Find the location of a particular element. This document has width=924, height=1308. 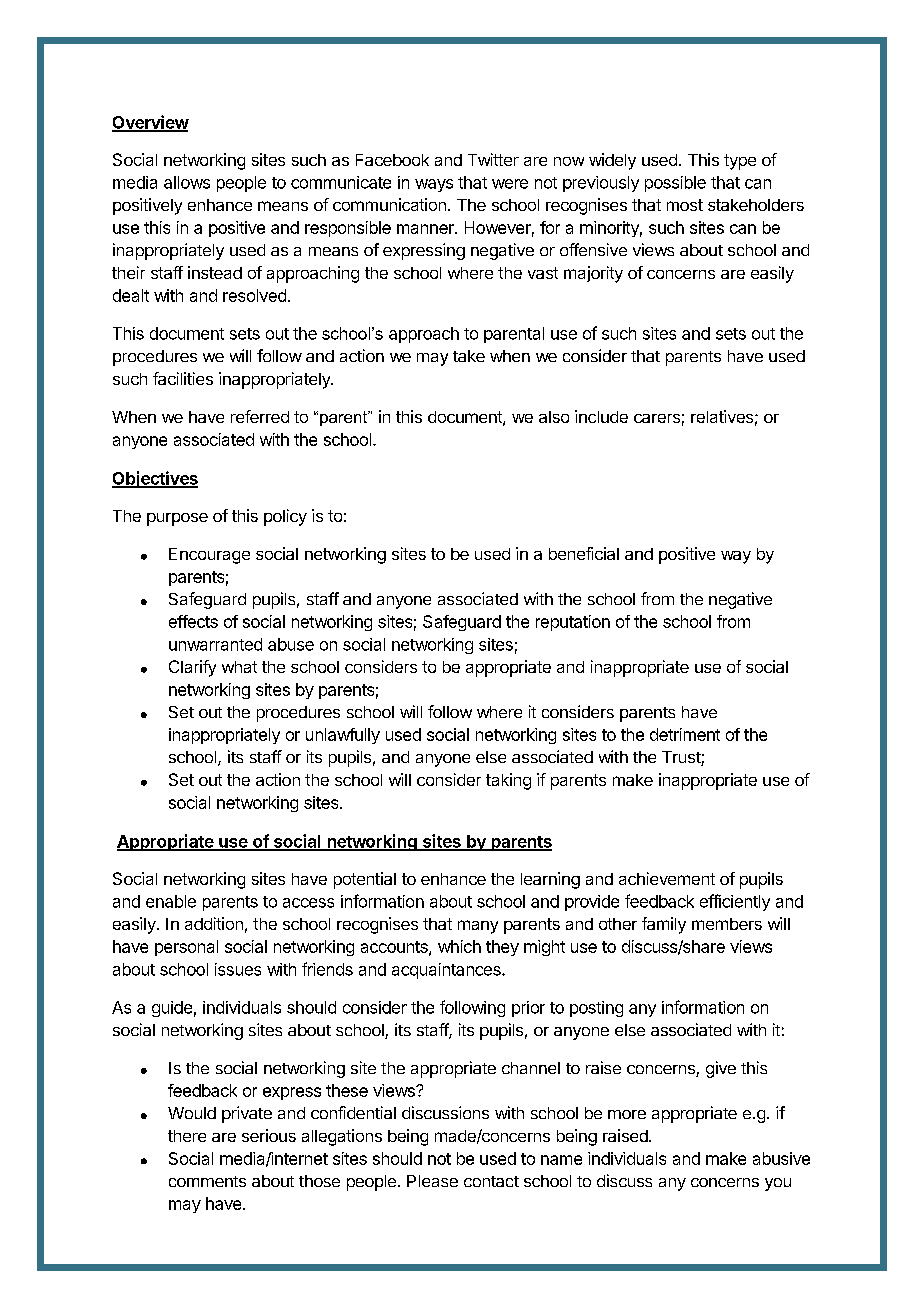

reputation is located at coordinates (573, 623).
